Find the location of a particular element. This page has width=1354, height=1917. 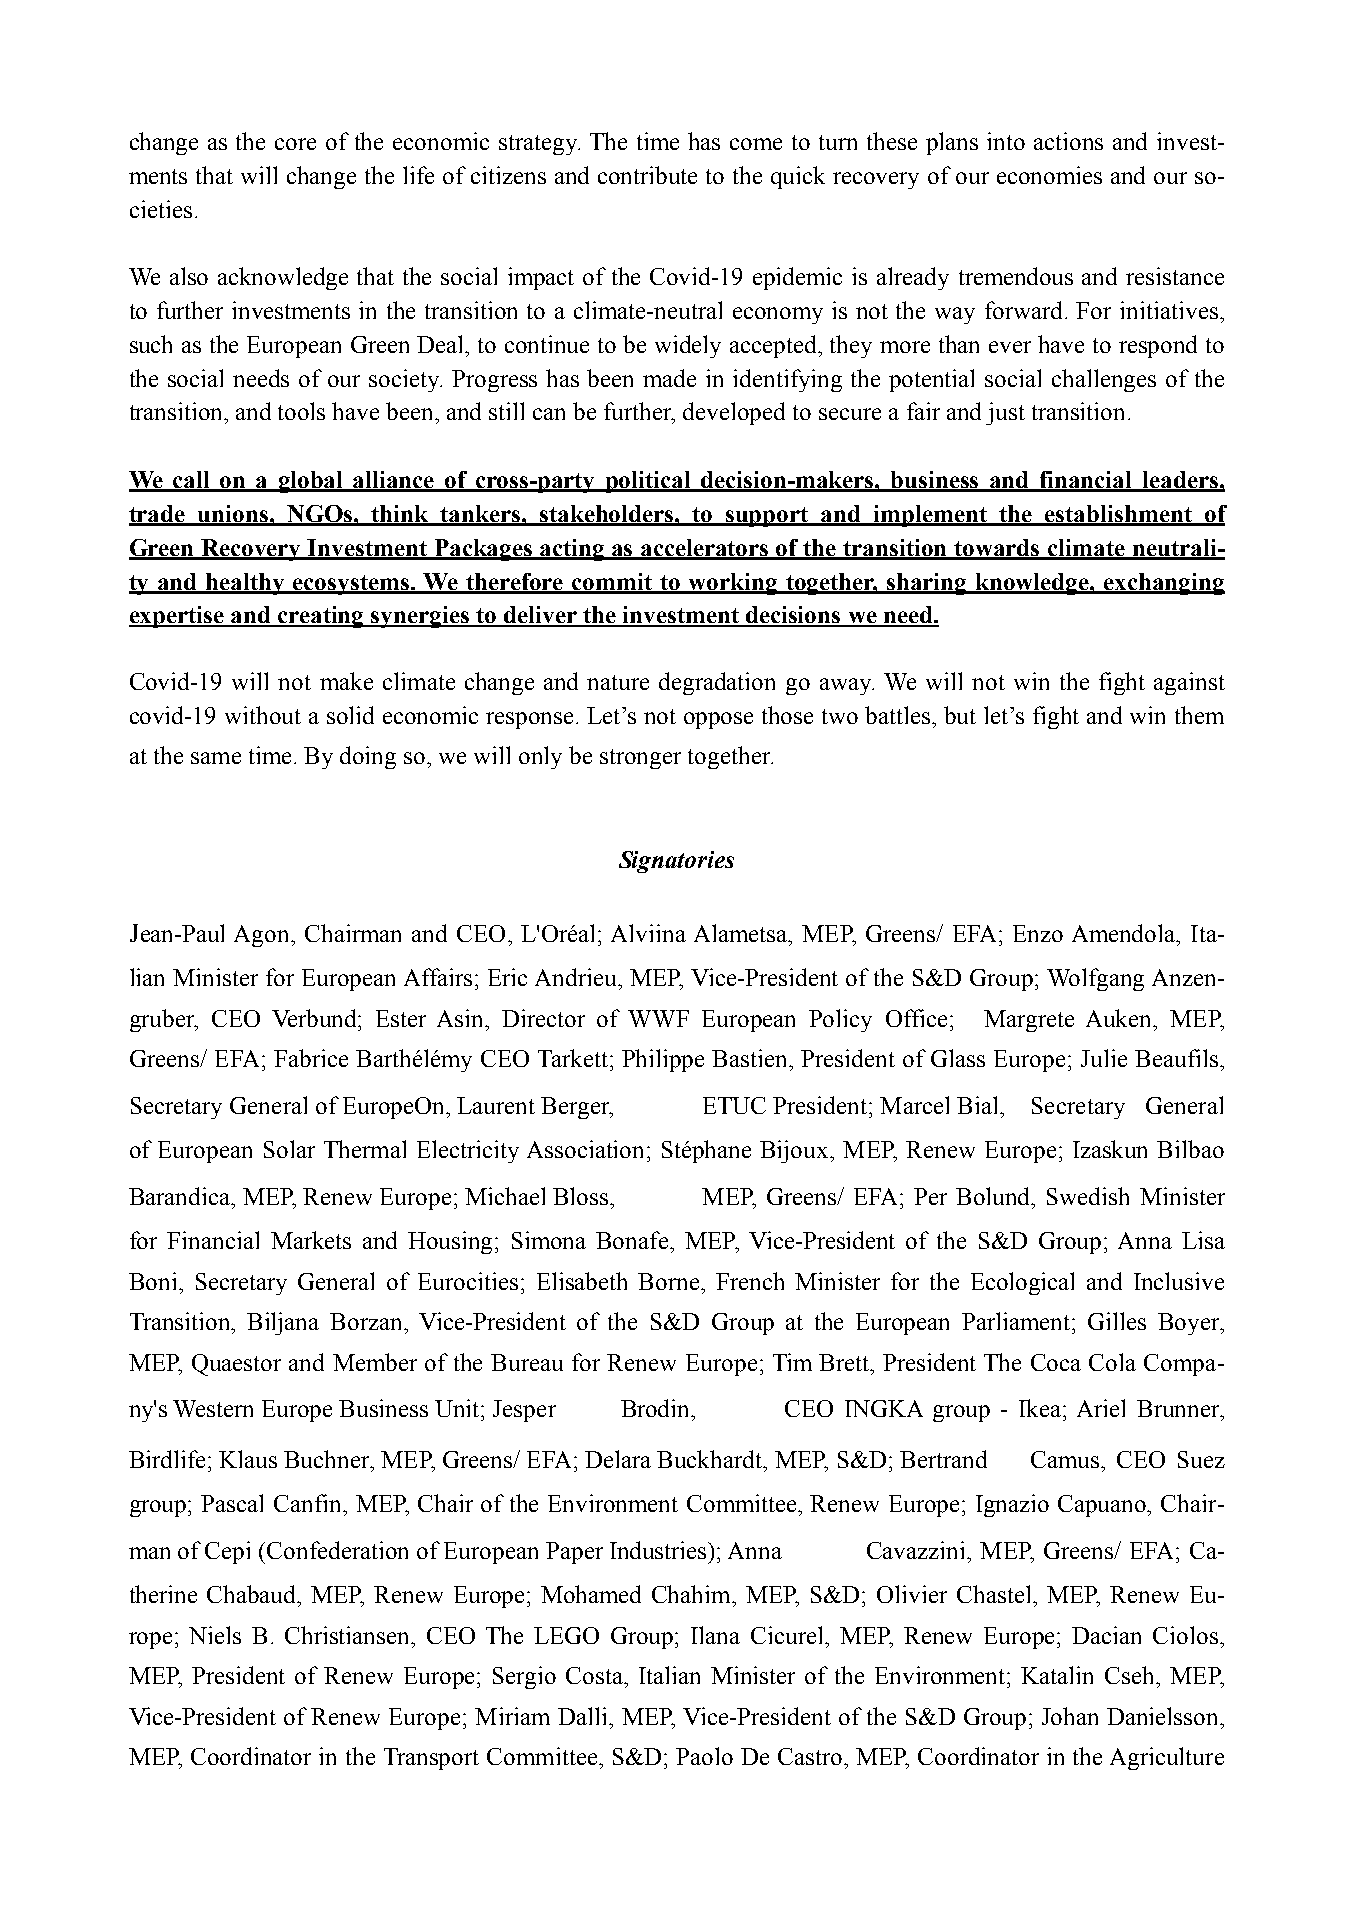

healthy is located at coordinates (246, 584).
